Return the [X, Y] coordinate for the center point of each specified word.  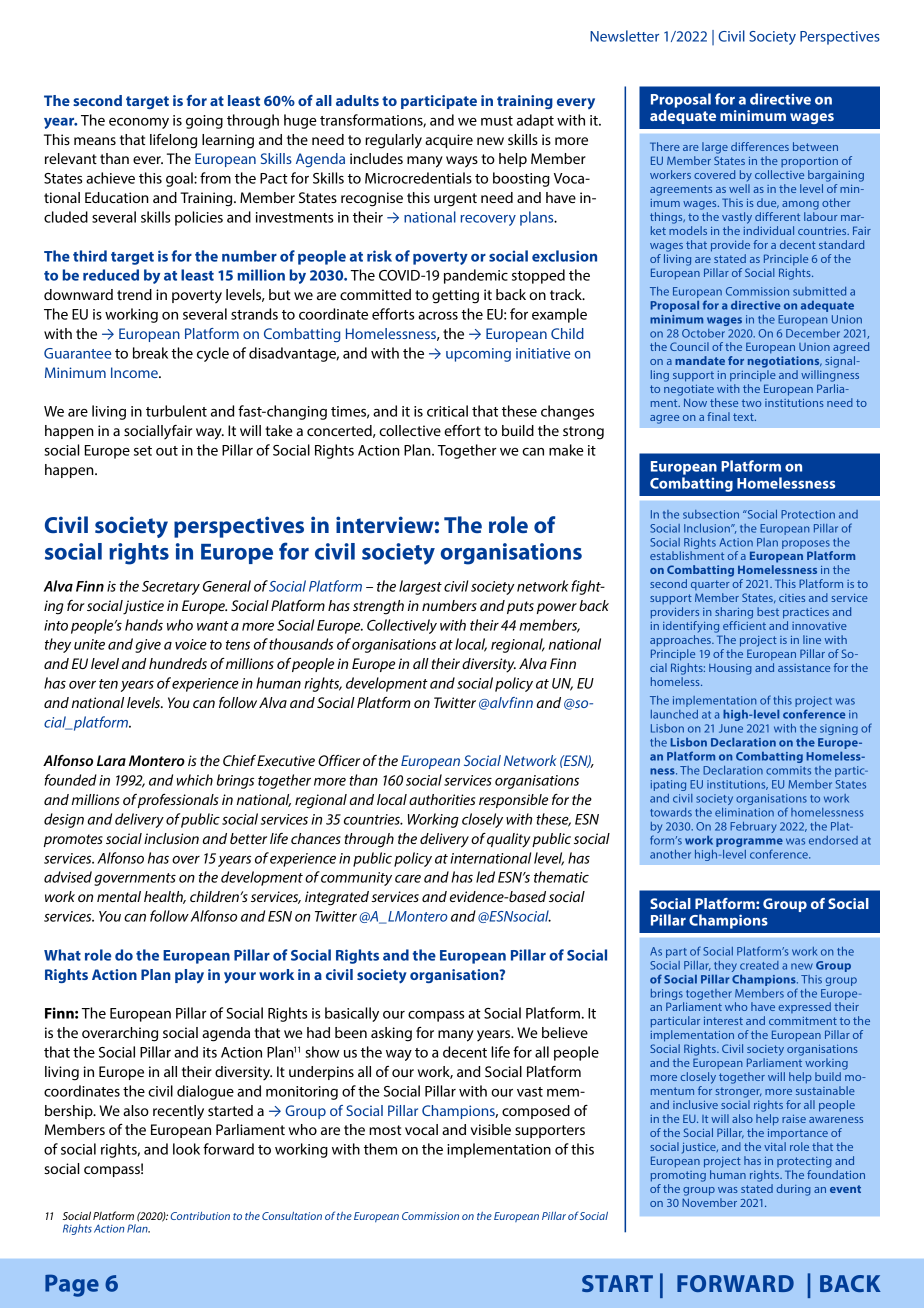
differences [760, 146]
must [497, 121]
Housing [730, 669]
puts [520, 607]
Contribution [200, 1216]
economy [139, 123]
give [148, 646]
